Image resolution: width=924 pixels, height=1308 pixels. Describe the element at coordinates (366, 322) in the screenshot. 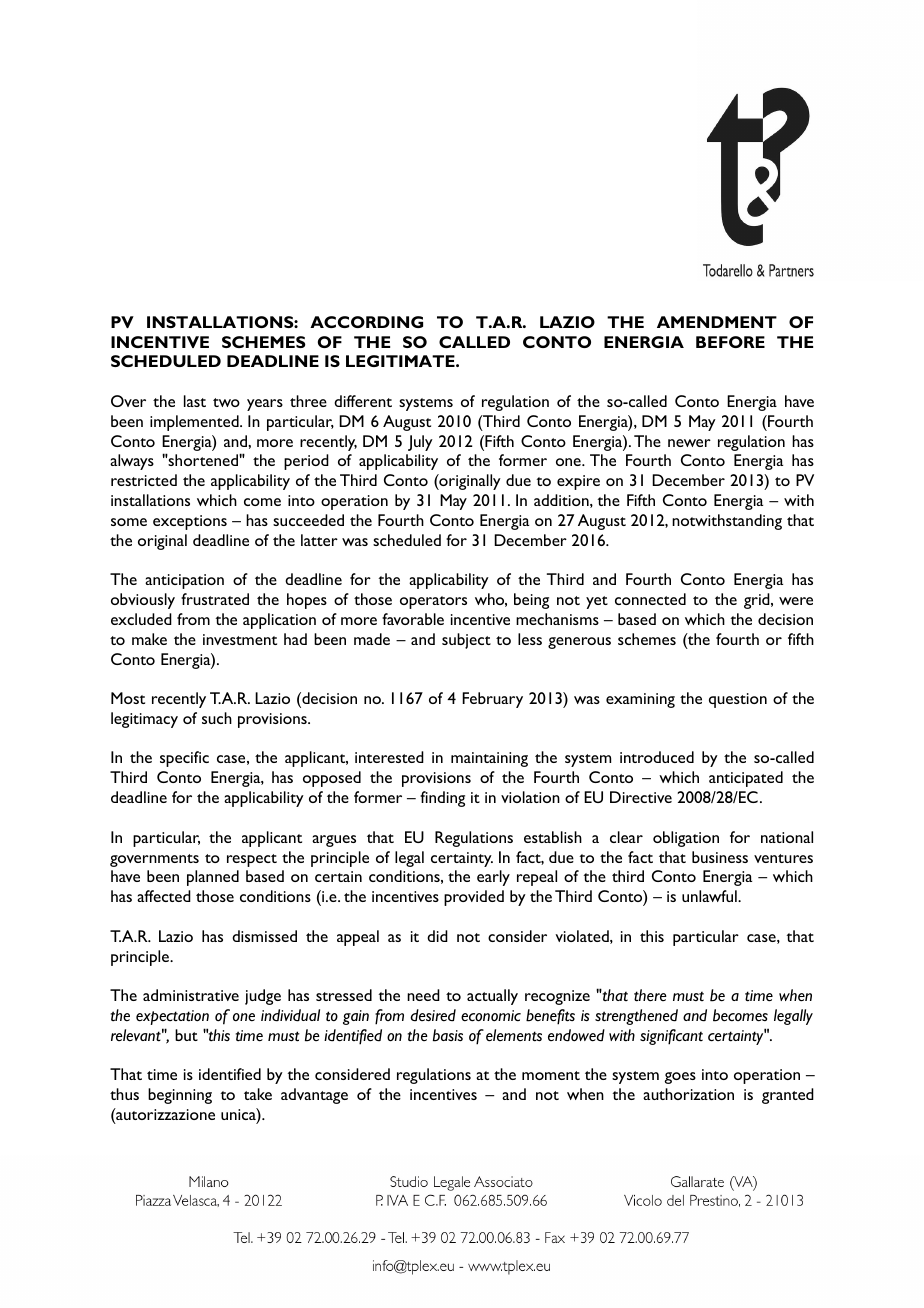

I see `ACCORDING` at that location.
